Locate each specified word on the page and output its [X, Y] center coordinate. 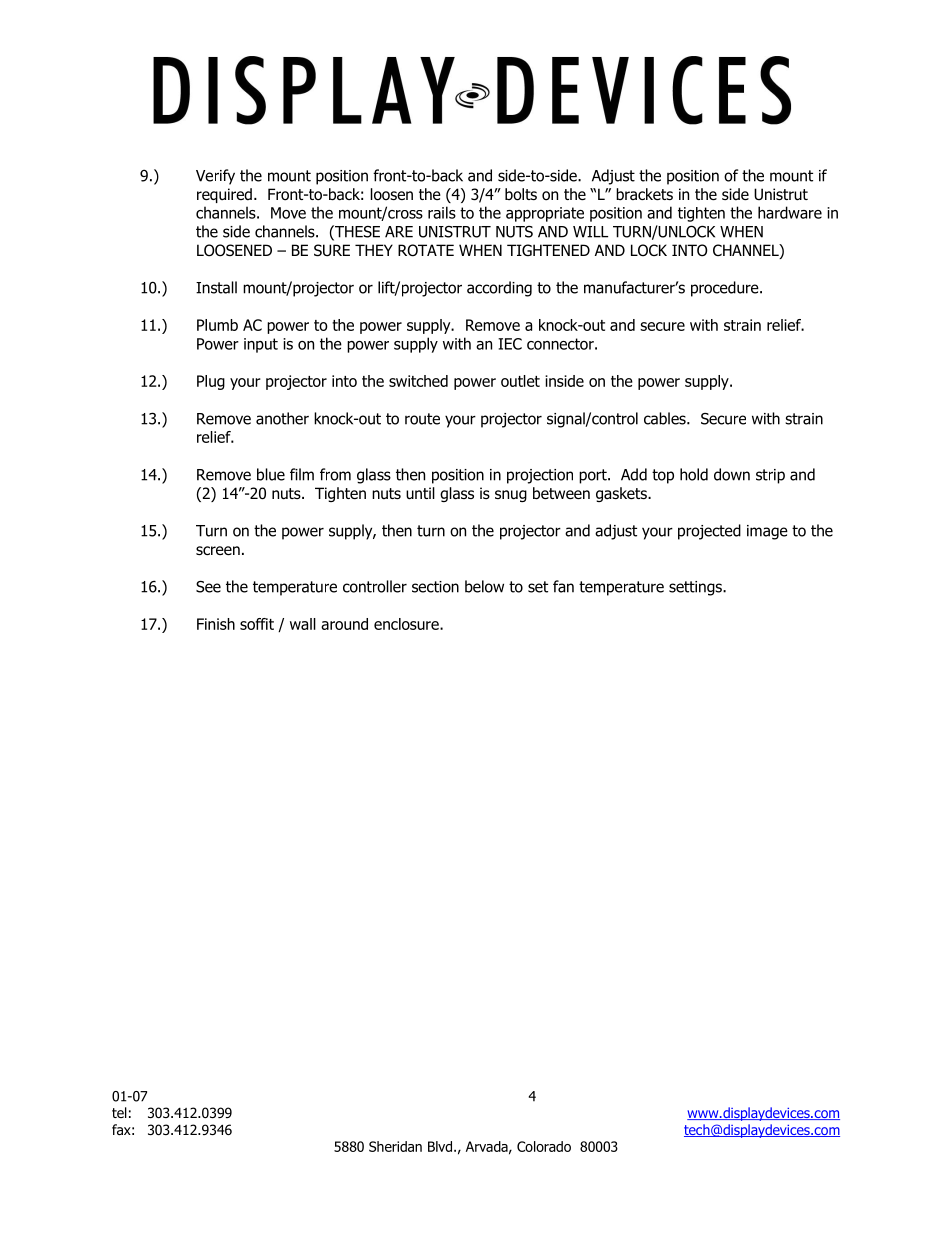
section [435, 587]
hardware [790, 212]
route [422, 419]
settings [696, 588]
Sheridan [395, 1146]
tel [119, 1112]
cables [666, 418]
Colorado [544, 1146]
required [224, 195]
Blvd [441, 1146]
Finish [216, 624]
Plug [211, 382]
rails [442, 212]
